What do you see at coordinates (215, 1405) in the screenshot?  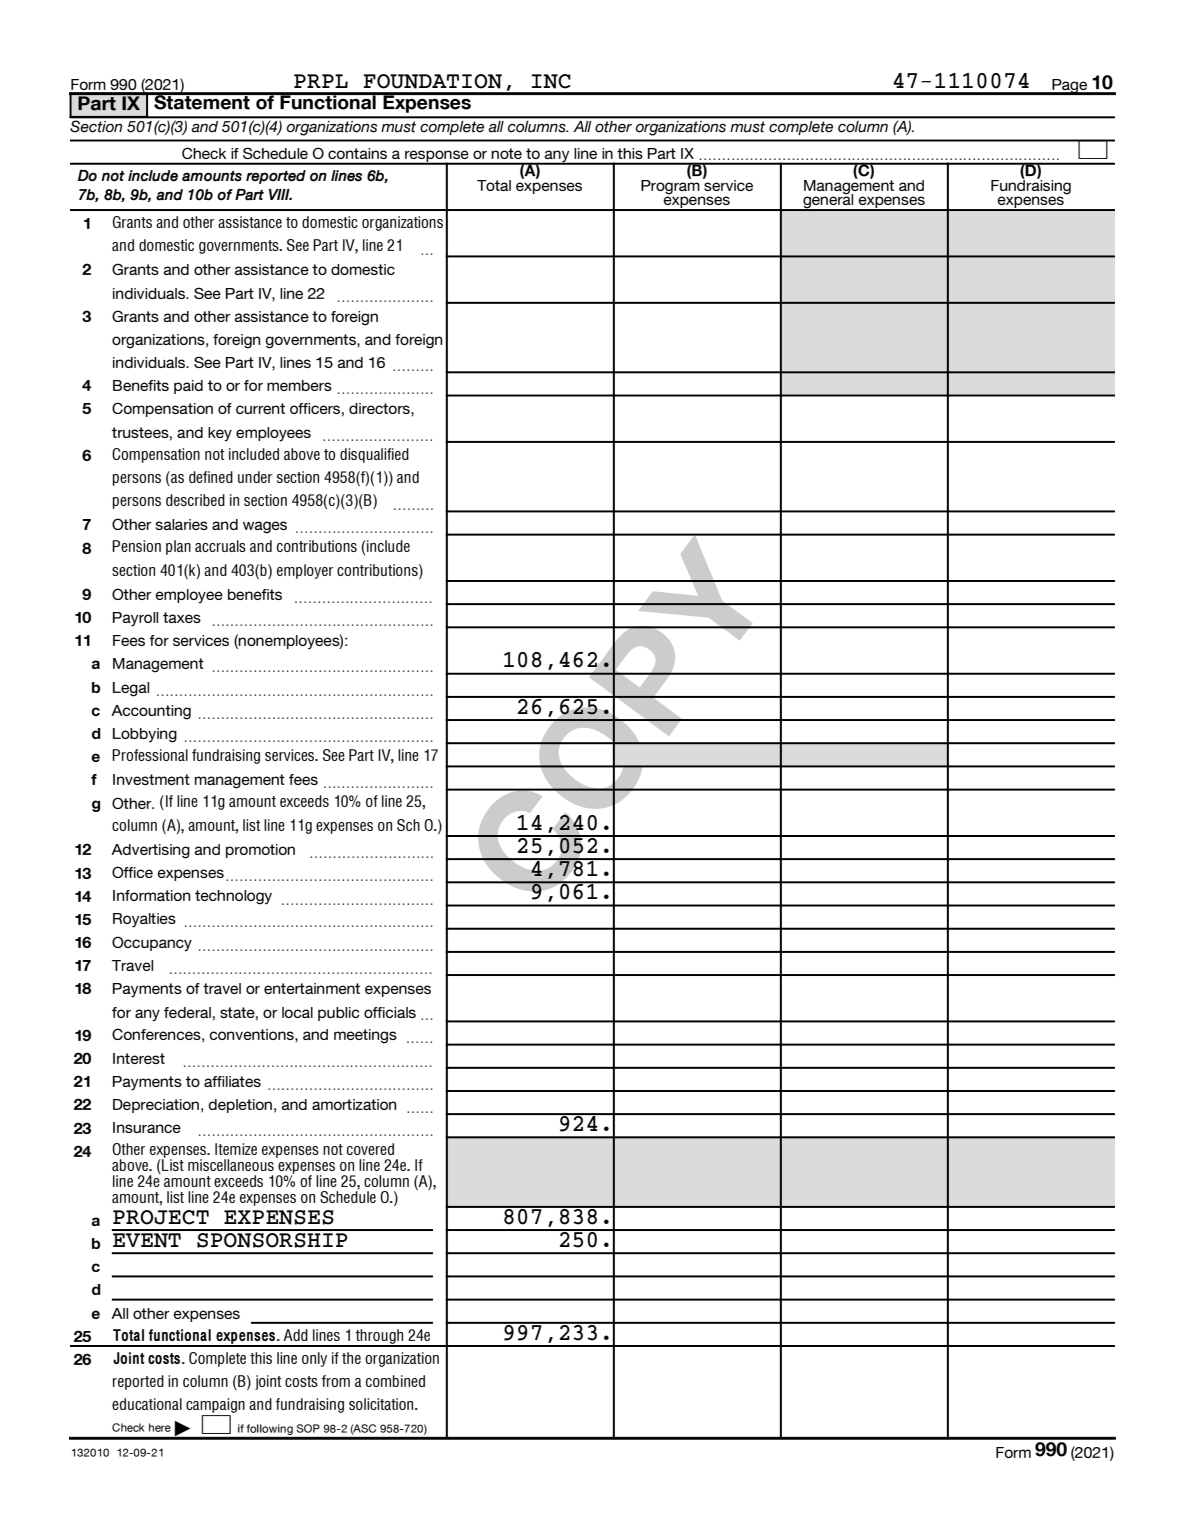 I see `campaign` at bounding box center [215, 1405].
